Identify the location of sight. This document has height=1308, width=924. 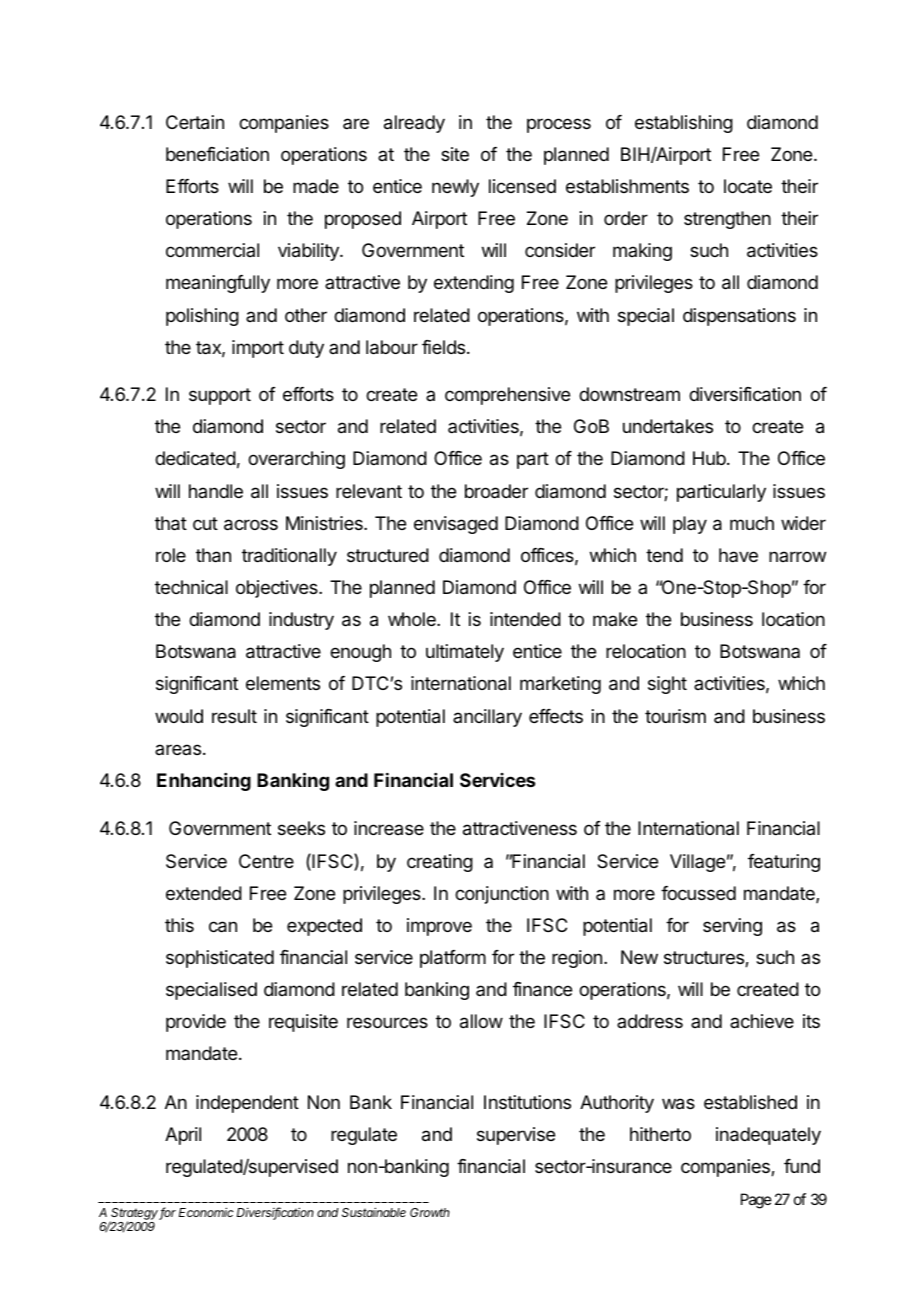
(667, 685).
